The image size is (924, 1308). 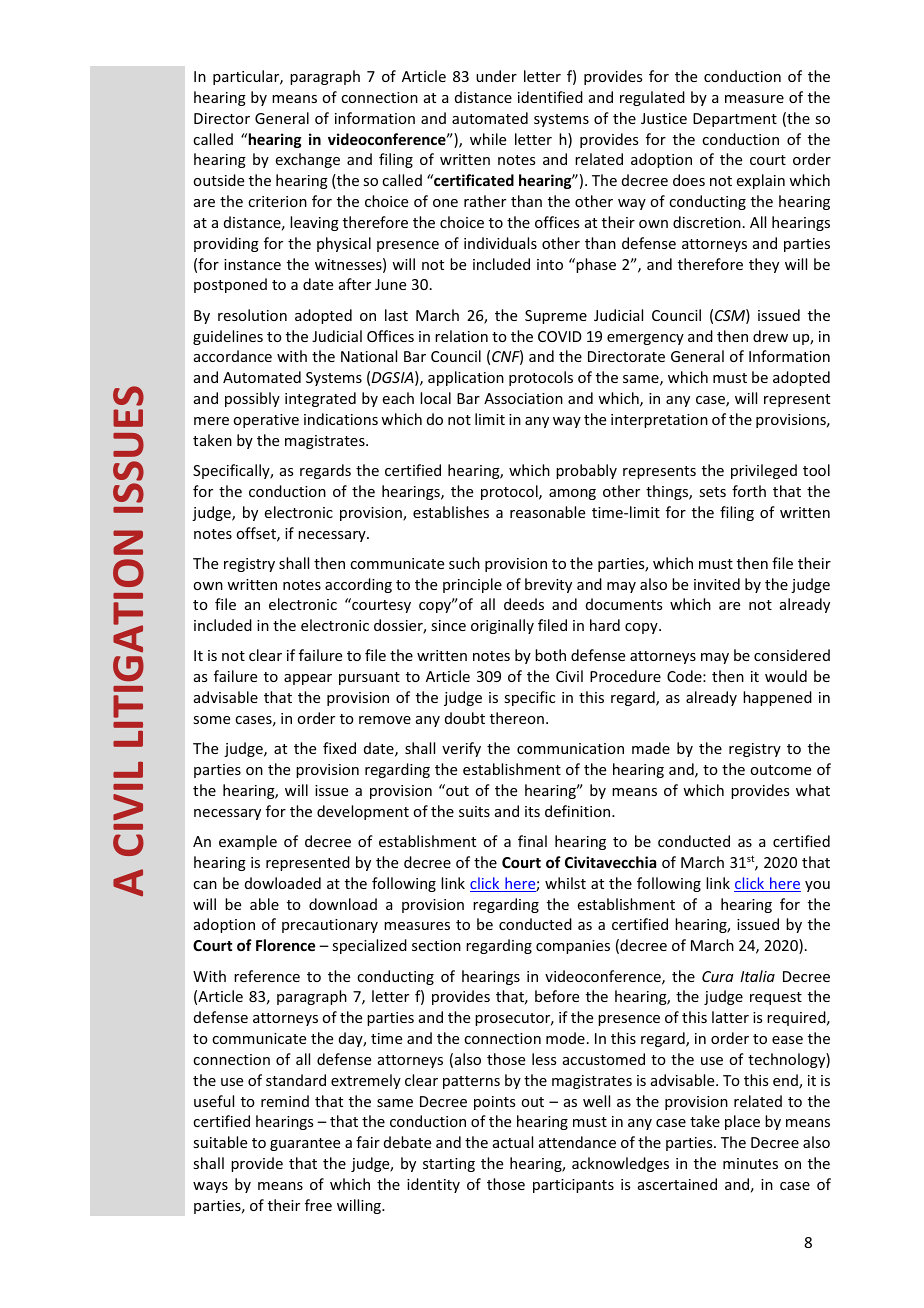 What do you see at coordinates (502, 626) in the screenshot?
I see `originally` at bounding box center [502, 626].
